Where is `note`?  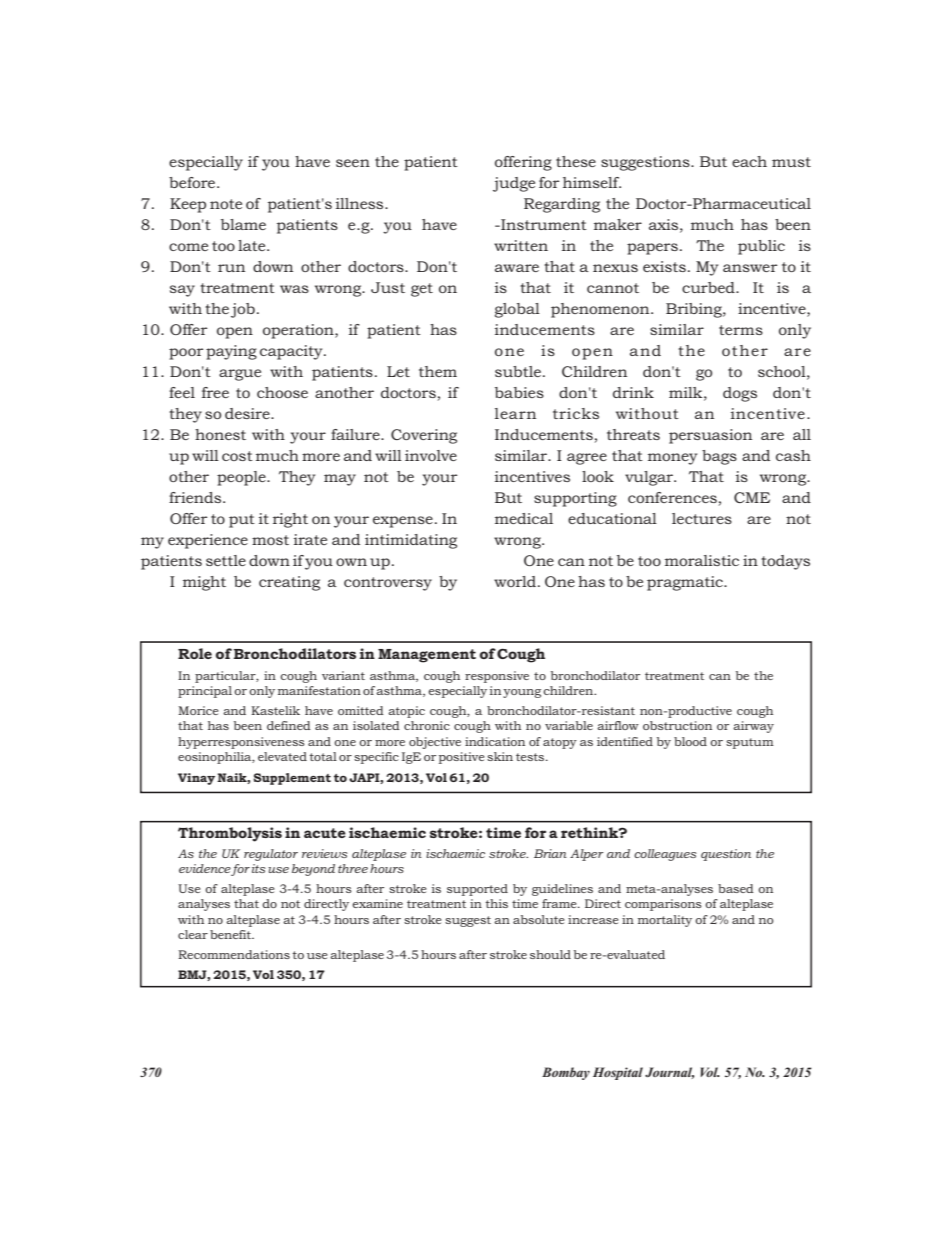
note is located at coordinates (226, 204).
